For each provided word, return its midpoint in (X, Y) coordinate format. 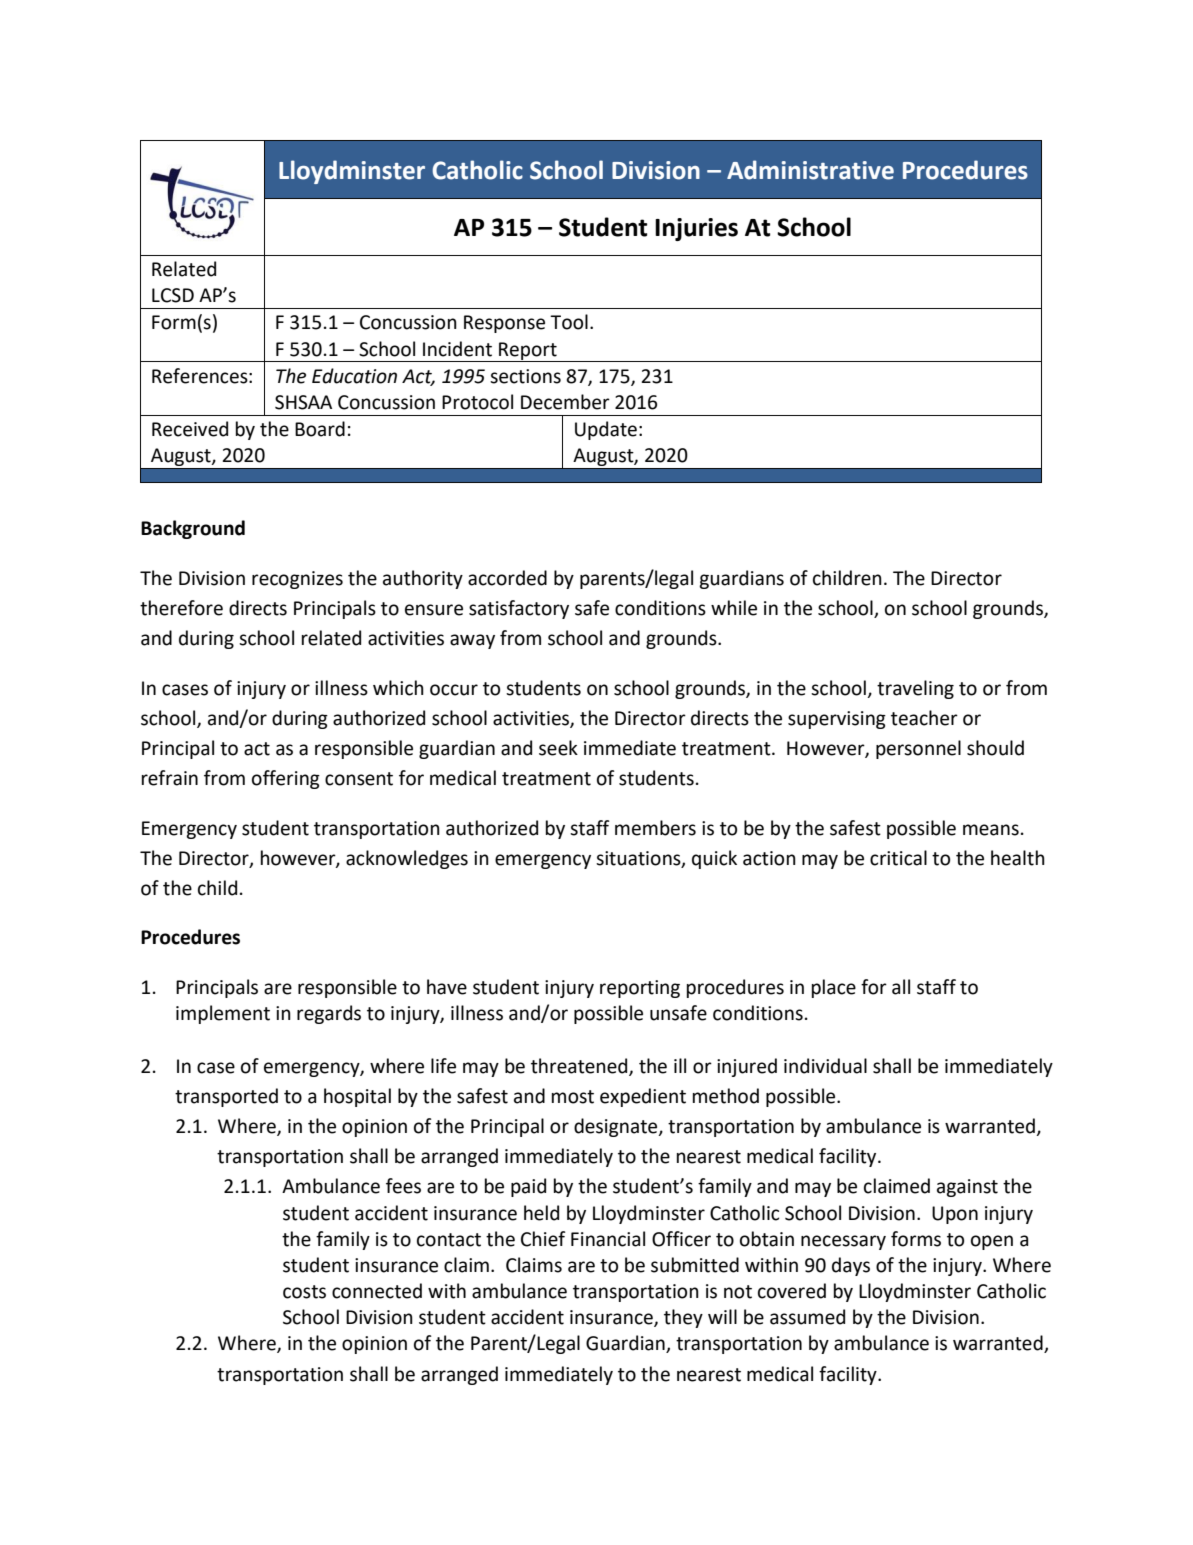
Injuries (696, 229)
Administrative (810, 170)
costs (304, 1292)
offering (286, 779)
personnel (918, 749)
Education (354, 376)
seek (558, 748)
